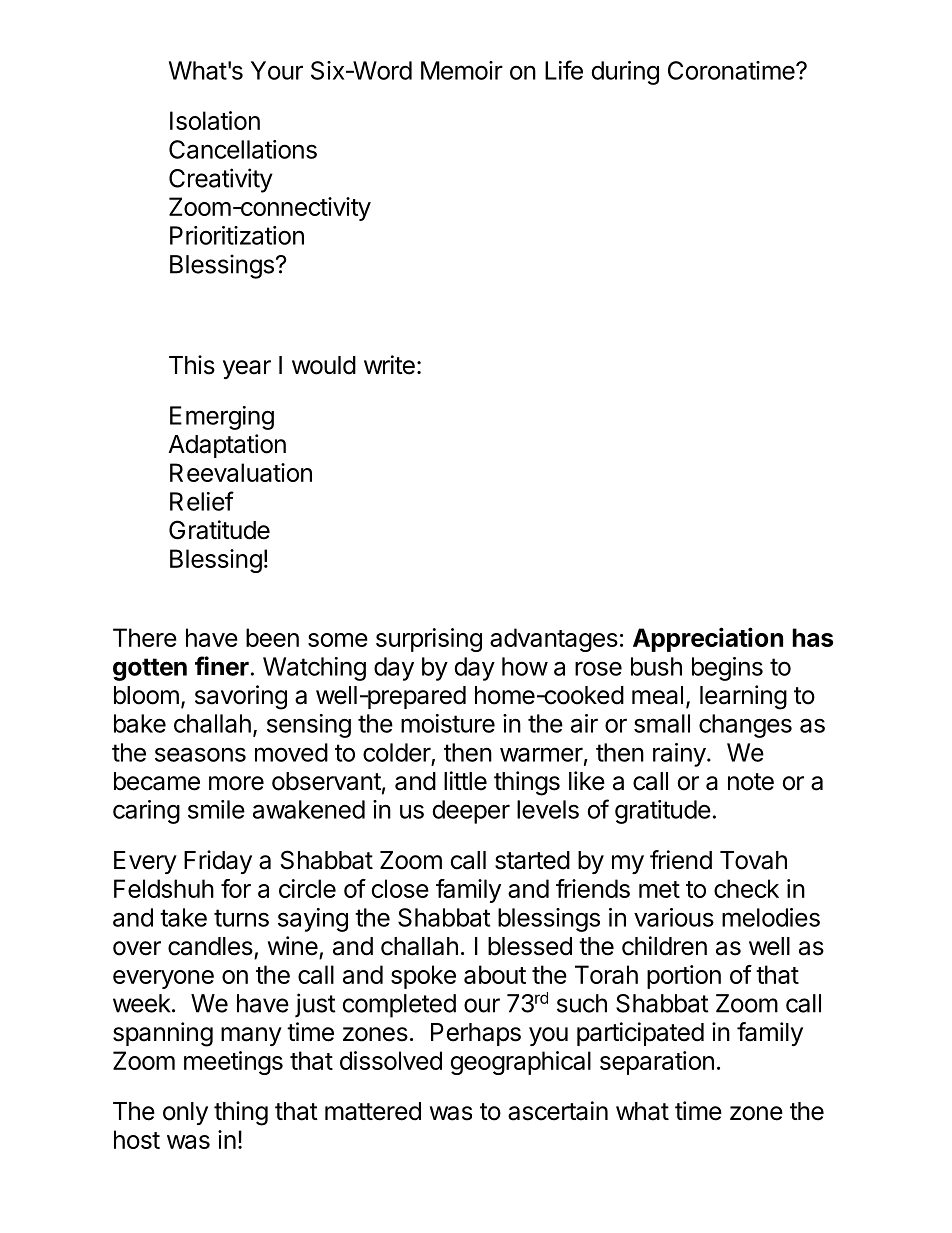  I want to click on Isolation, so click(215, 120).
